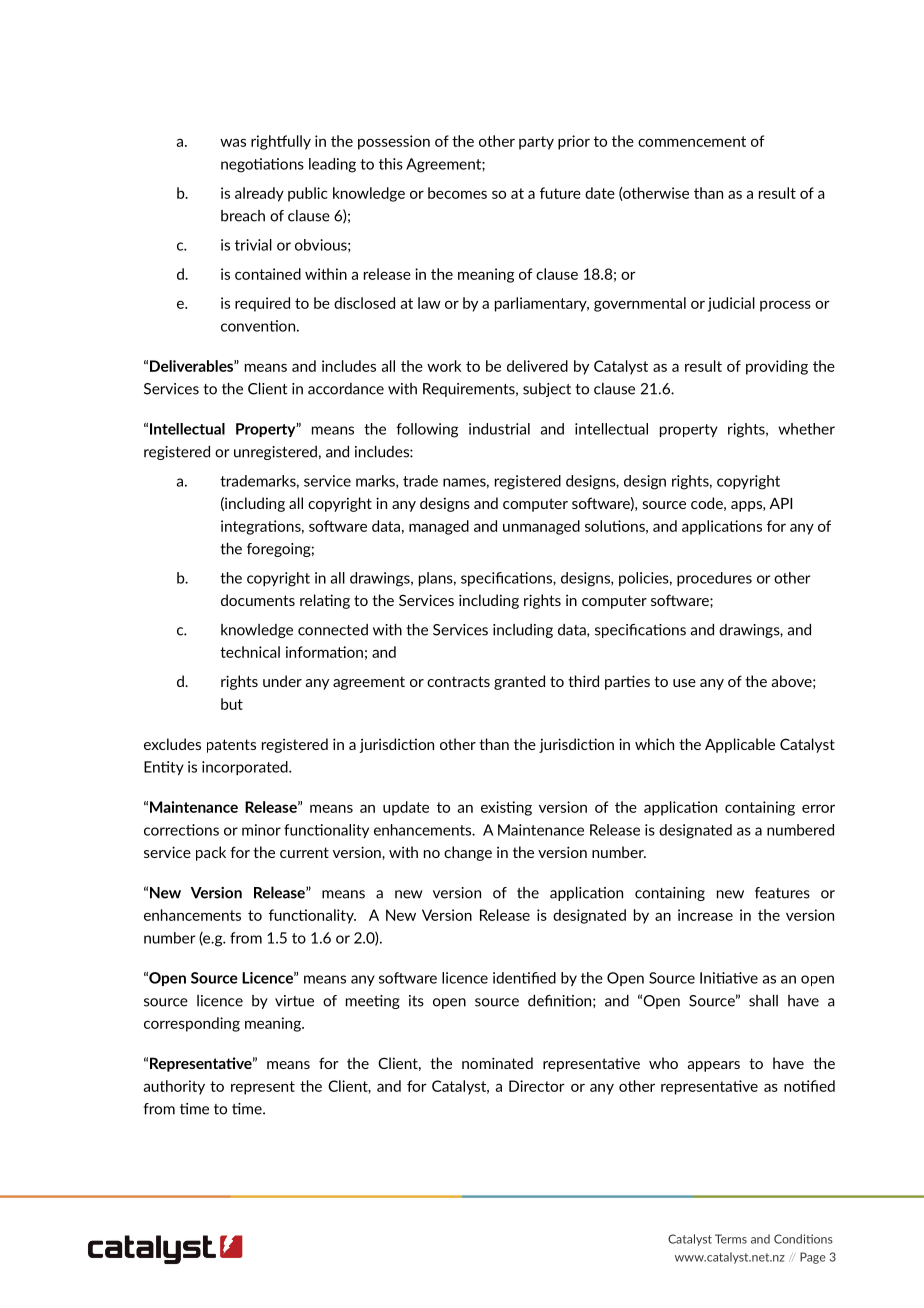 The width and height of the image is (924, 1308). What do you see at coordinates (262, 165) in the image?
I see `negotiations` at bounding box center [262, 165].
